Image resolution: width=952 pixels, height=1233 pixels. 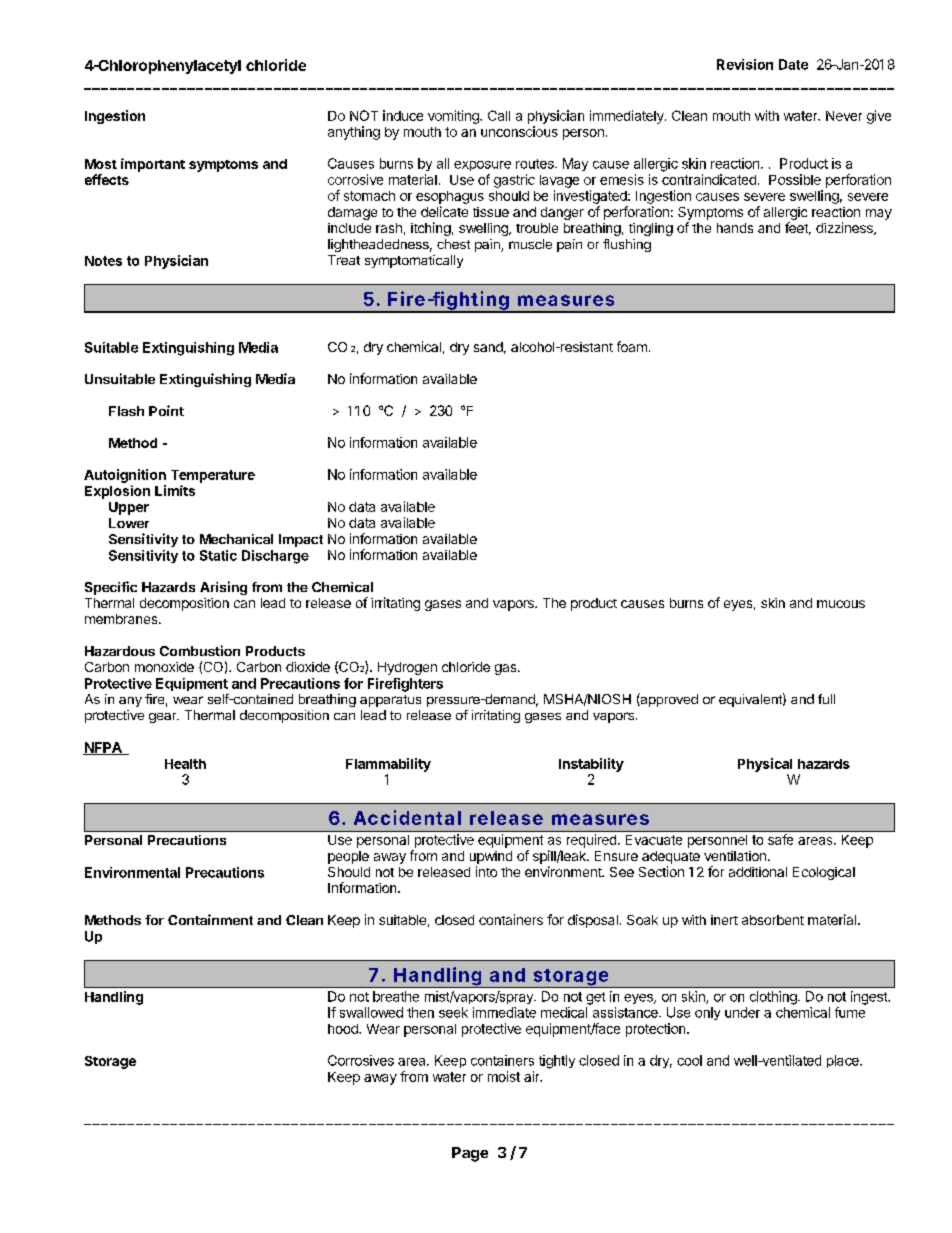 What do you see at coordinates (793, 64) in the screenshot?
I see `Date` at bounding box center [793, 64].
